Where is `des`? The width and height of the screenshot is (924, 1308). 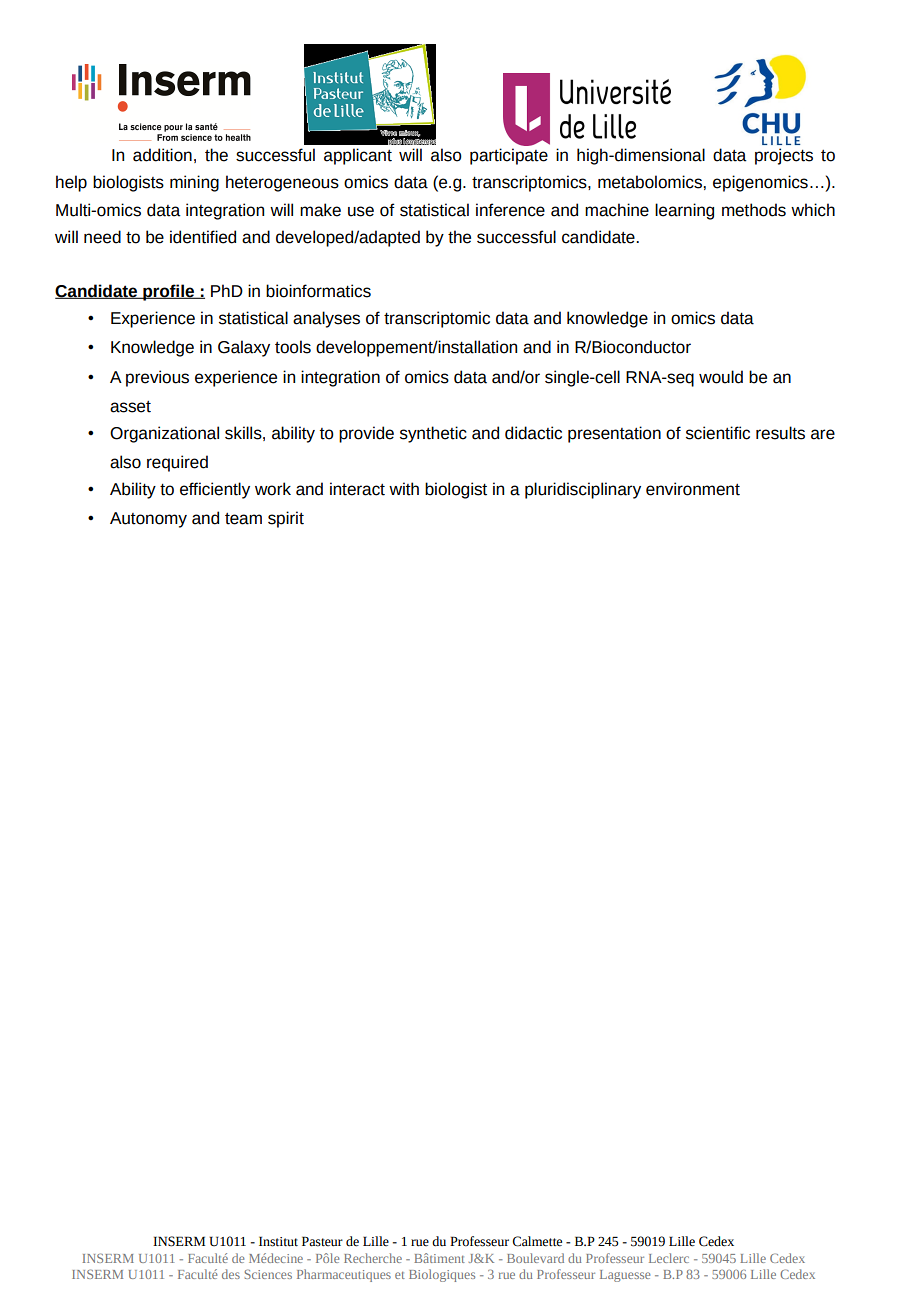 des is located at coordinates (231, 1274).
